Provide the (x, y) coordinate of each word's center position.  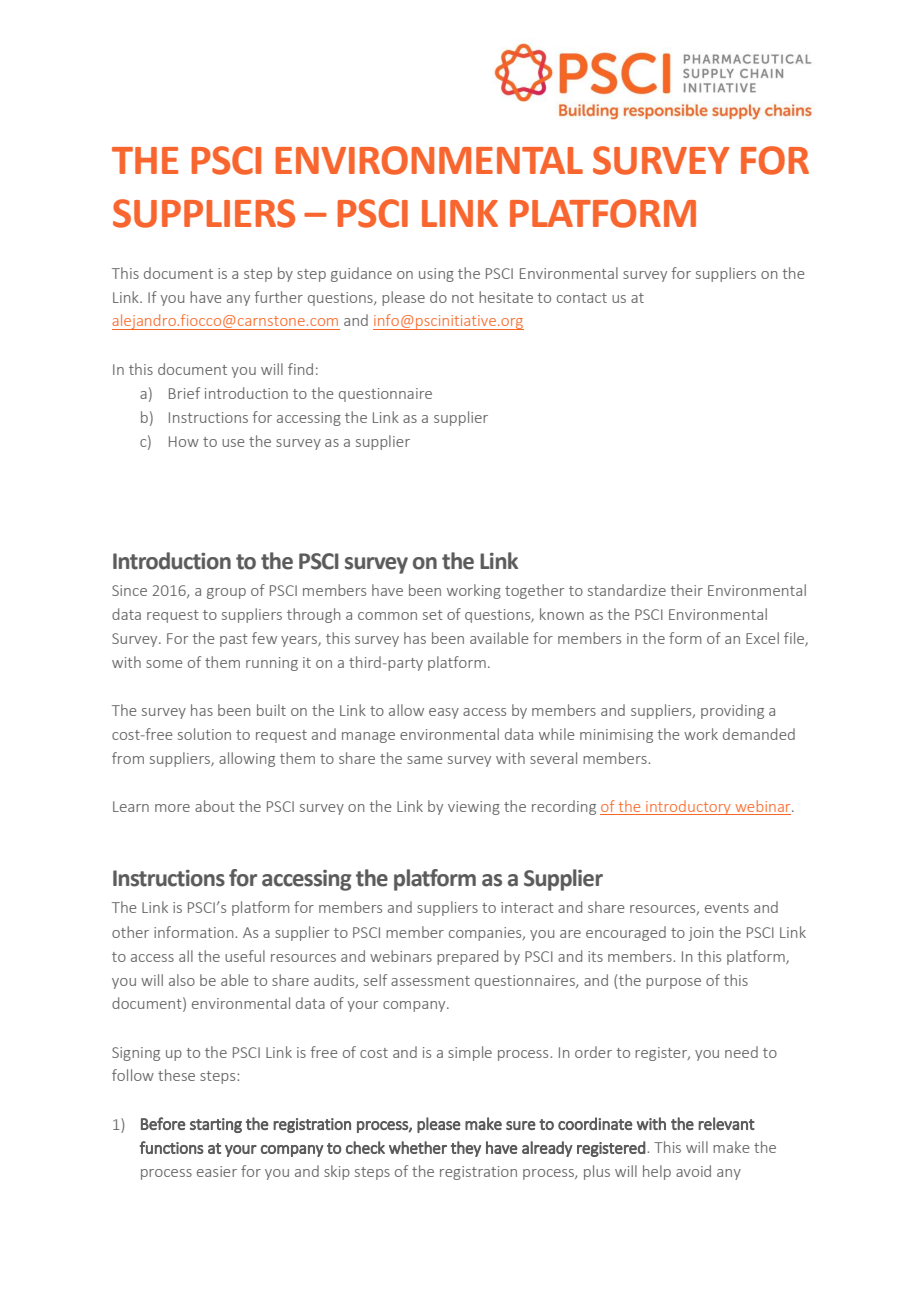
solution (204, 734)
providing (732, 711)
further (279, 297)
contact (582, 298)
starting (216, 1125)
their (687, 590)
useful (245, 956)
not (463, 298)
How (184, 441)
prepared (467, 957)
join (700, 934)
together (534, 591)
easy (444, 713)
